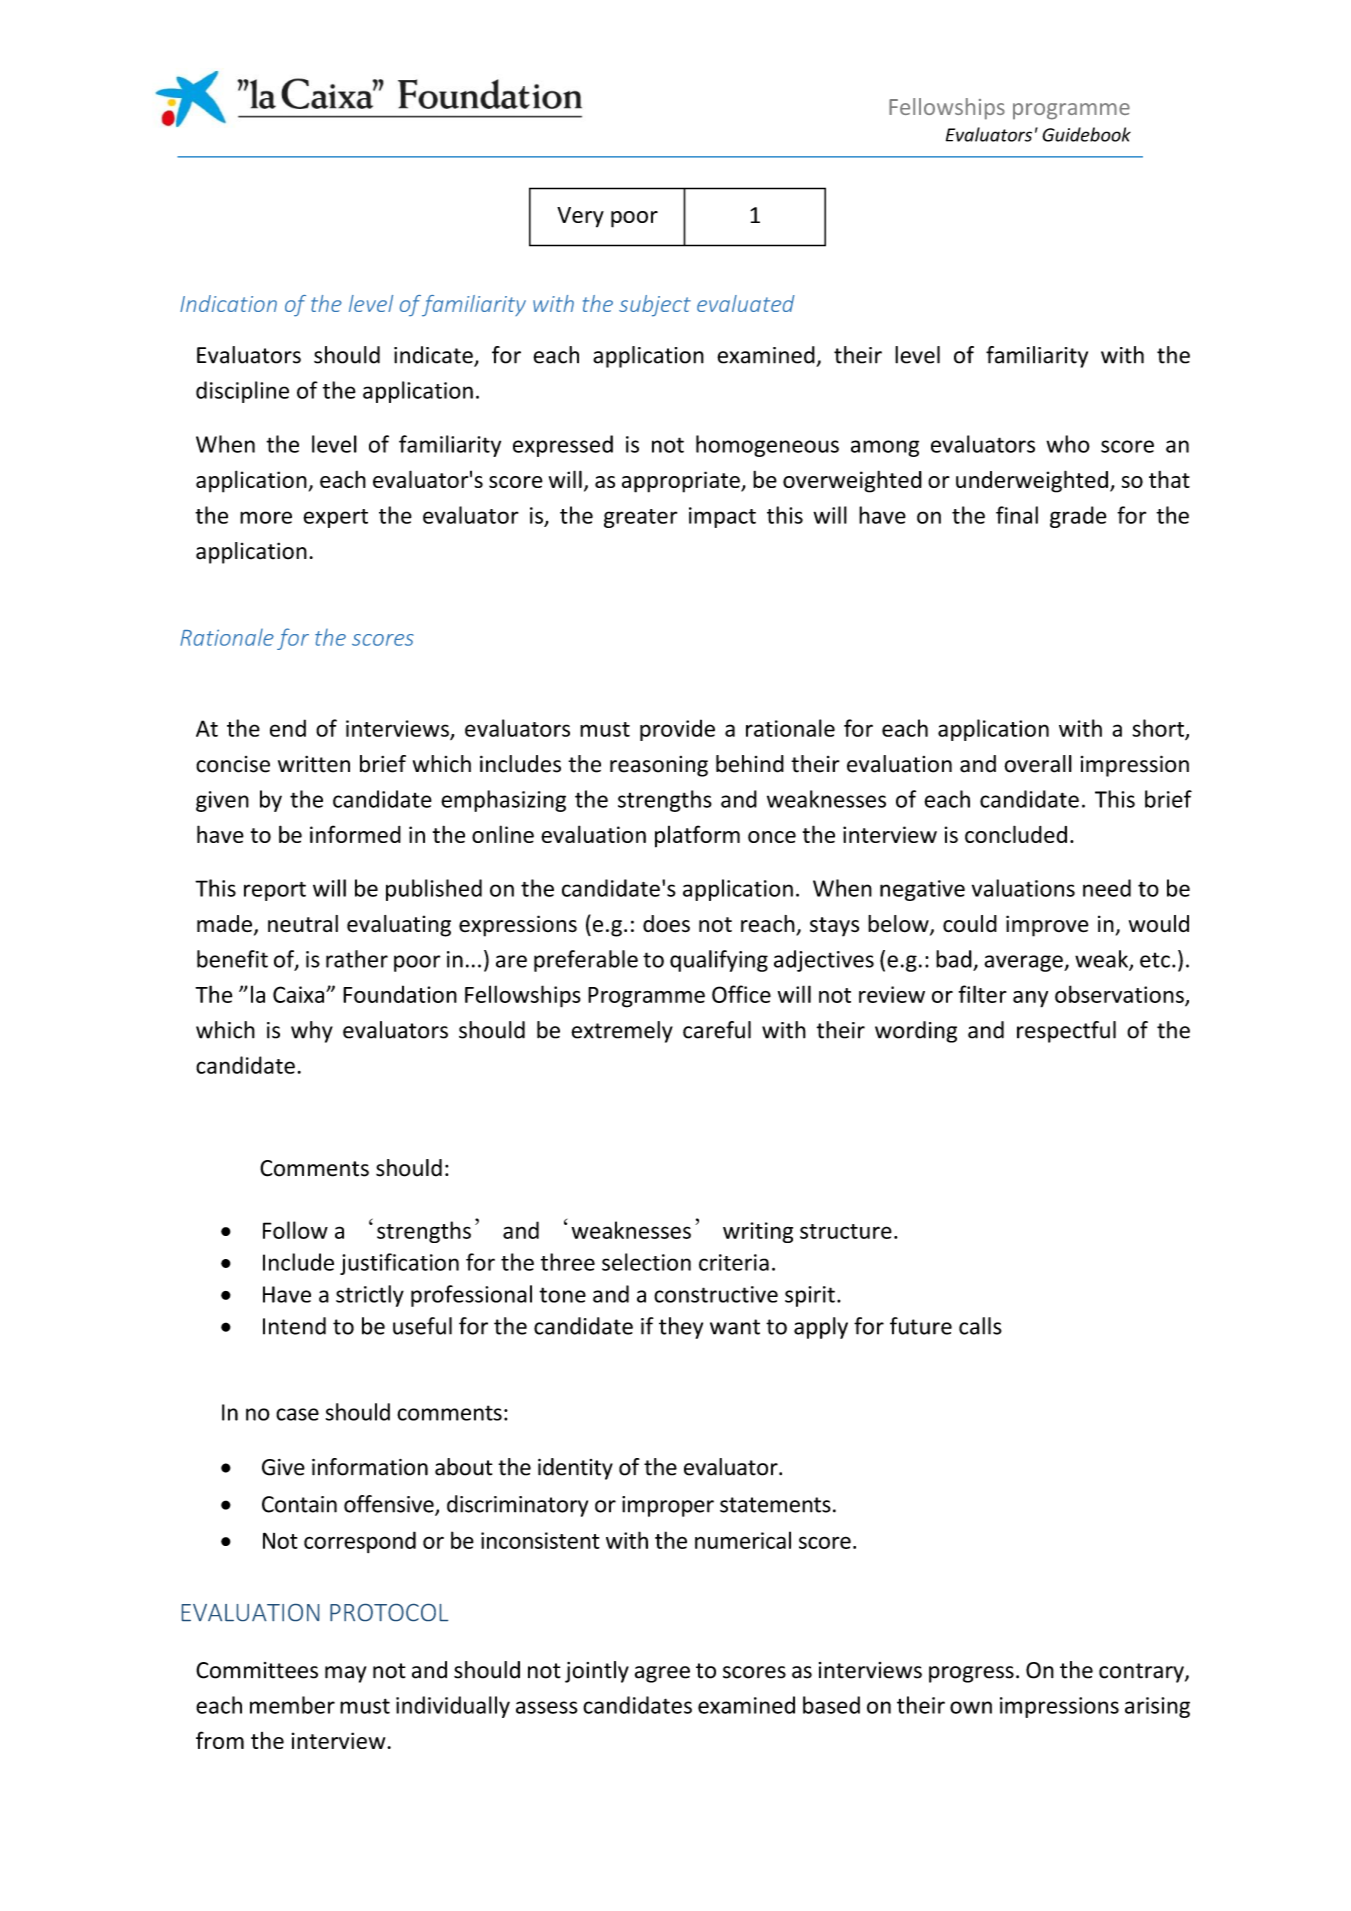 The width and height of the screenshot is (1351, 1911). What do you see at coordinates (677, 730) in the screenshot?
I see `provide` at bounding box center [677, 730].
